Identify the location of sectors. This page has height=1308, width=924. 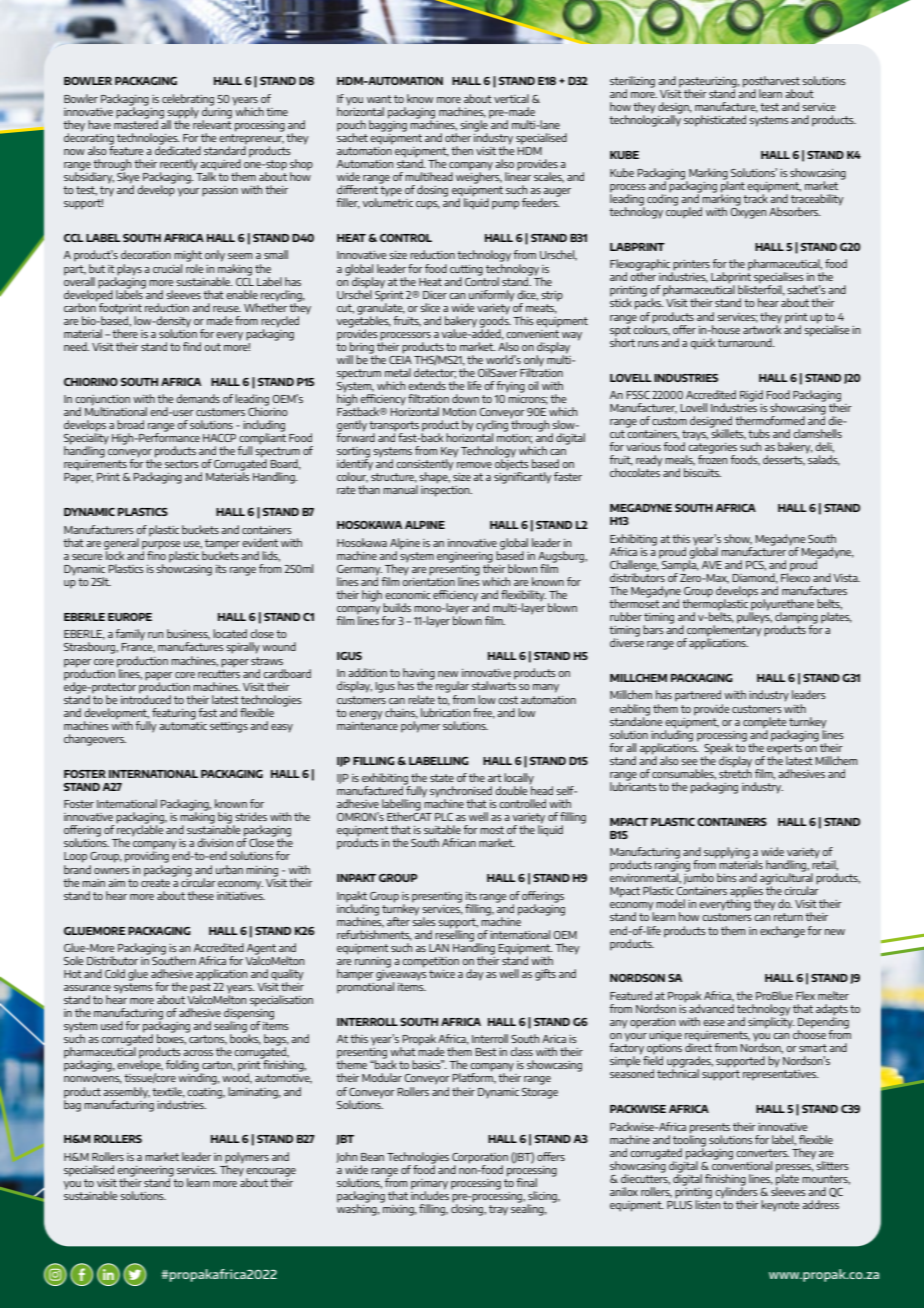
(182, 464).
